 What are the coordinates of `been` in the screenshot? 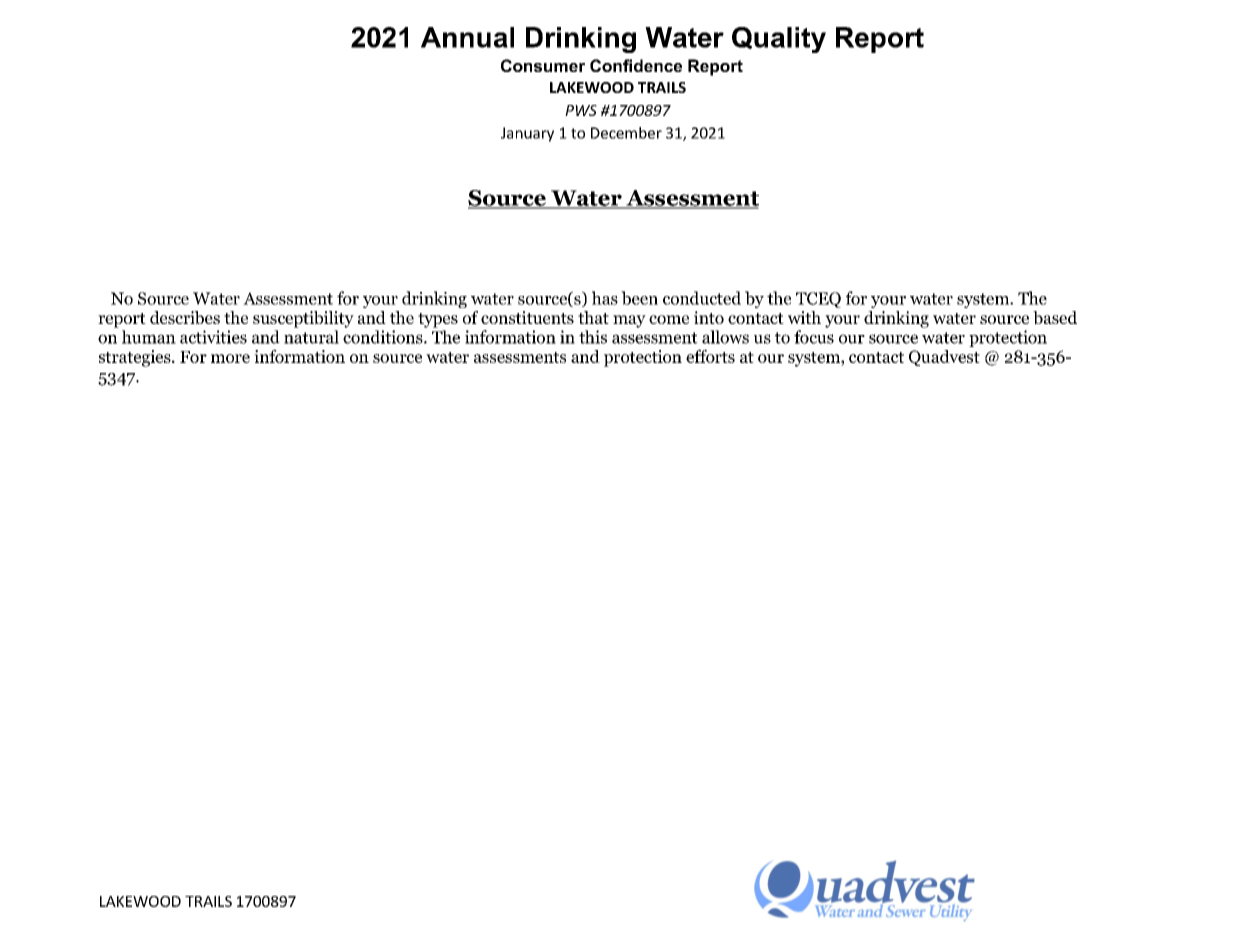 It's located at (639, 298).
